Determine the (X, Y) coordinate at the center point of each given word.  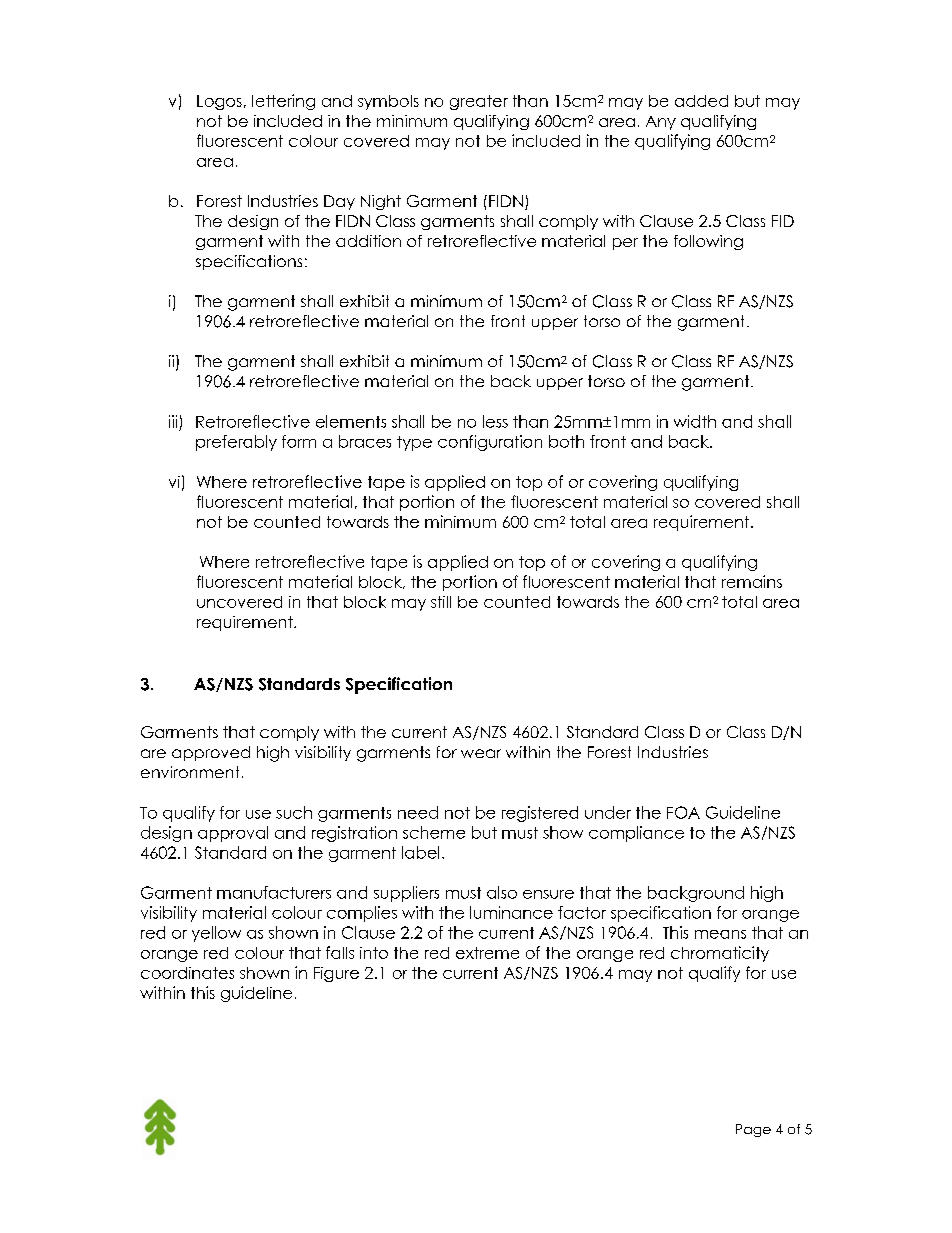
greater (479, 102)
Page (753, 1130)
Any (661, 123)
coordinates (187, 973)
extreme (487, 953)
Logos (219, 102)
